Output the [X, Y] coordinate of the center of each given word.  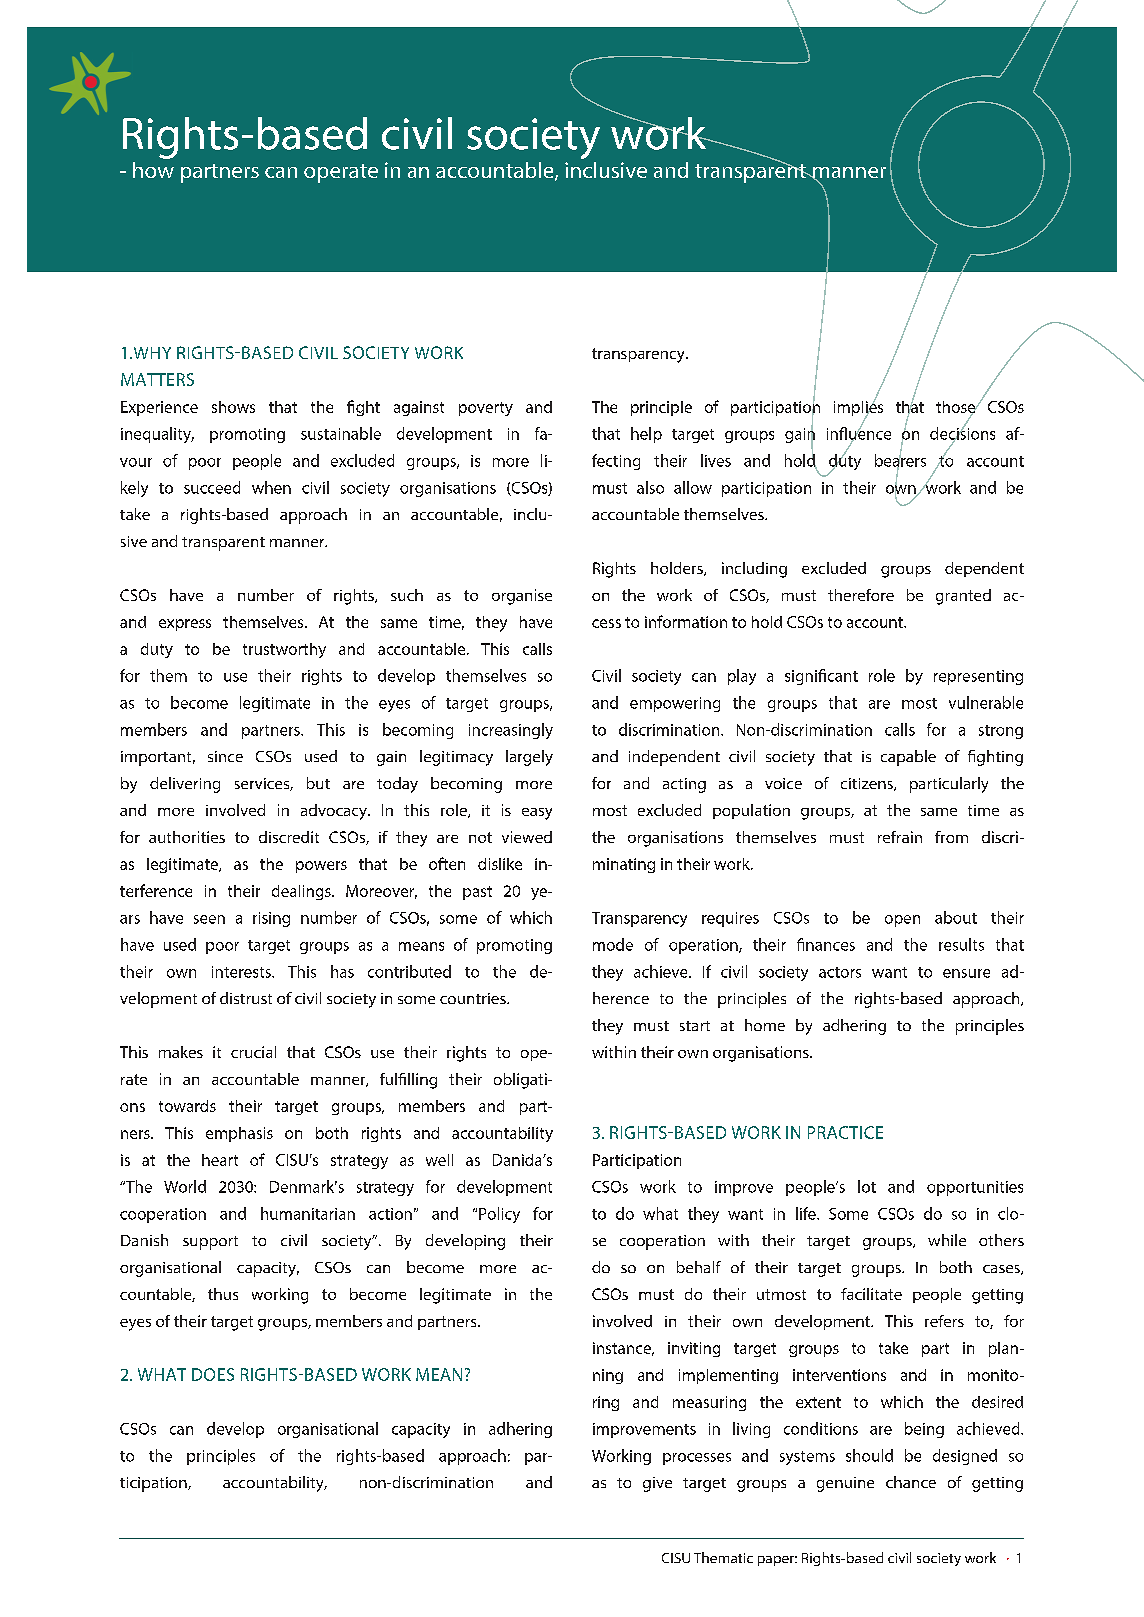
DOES [213, 1374]
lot [867, 1186]
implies [858, 408]
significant [821, 677]
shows [233, 407]
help [646, 435]
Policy [499, 1215]
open [902, 921]
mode [613, 944]
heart [220, 1160]
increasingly [511, 731]
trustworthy [284, 650]
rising [271, 919]
